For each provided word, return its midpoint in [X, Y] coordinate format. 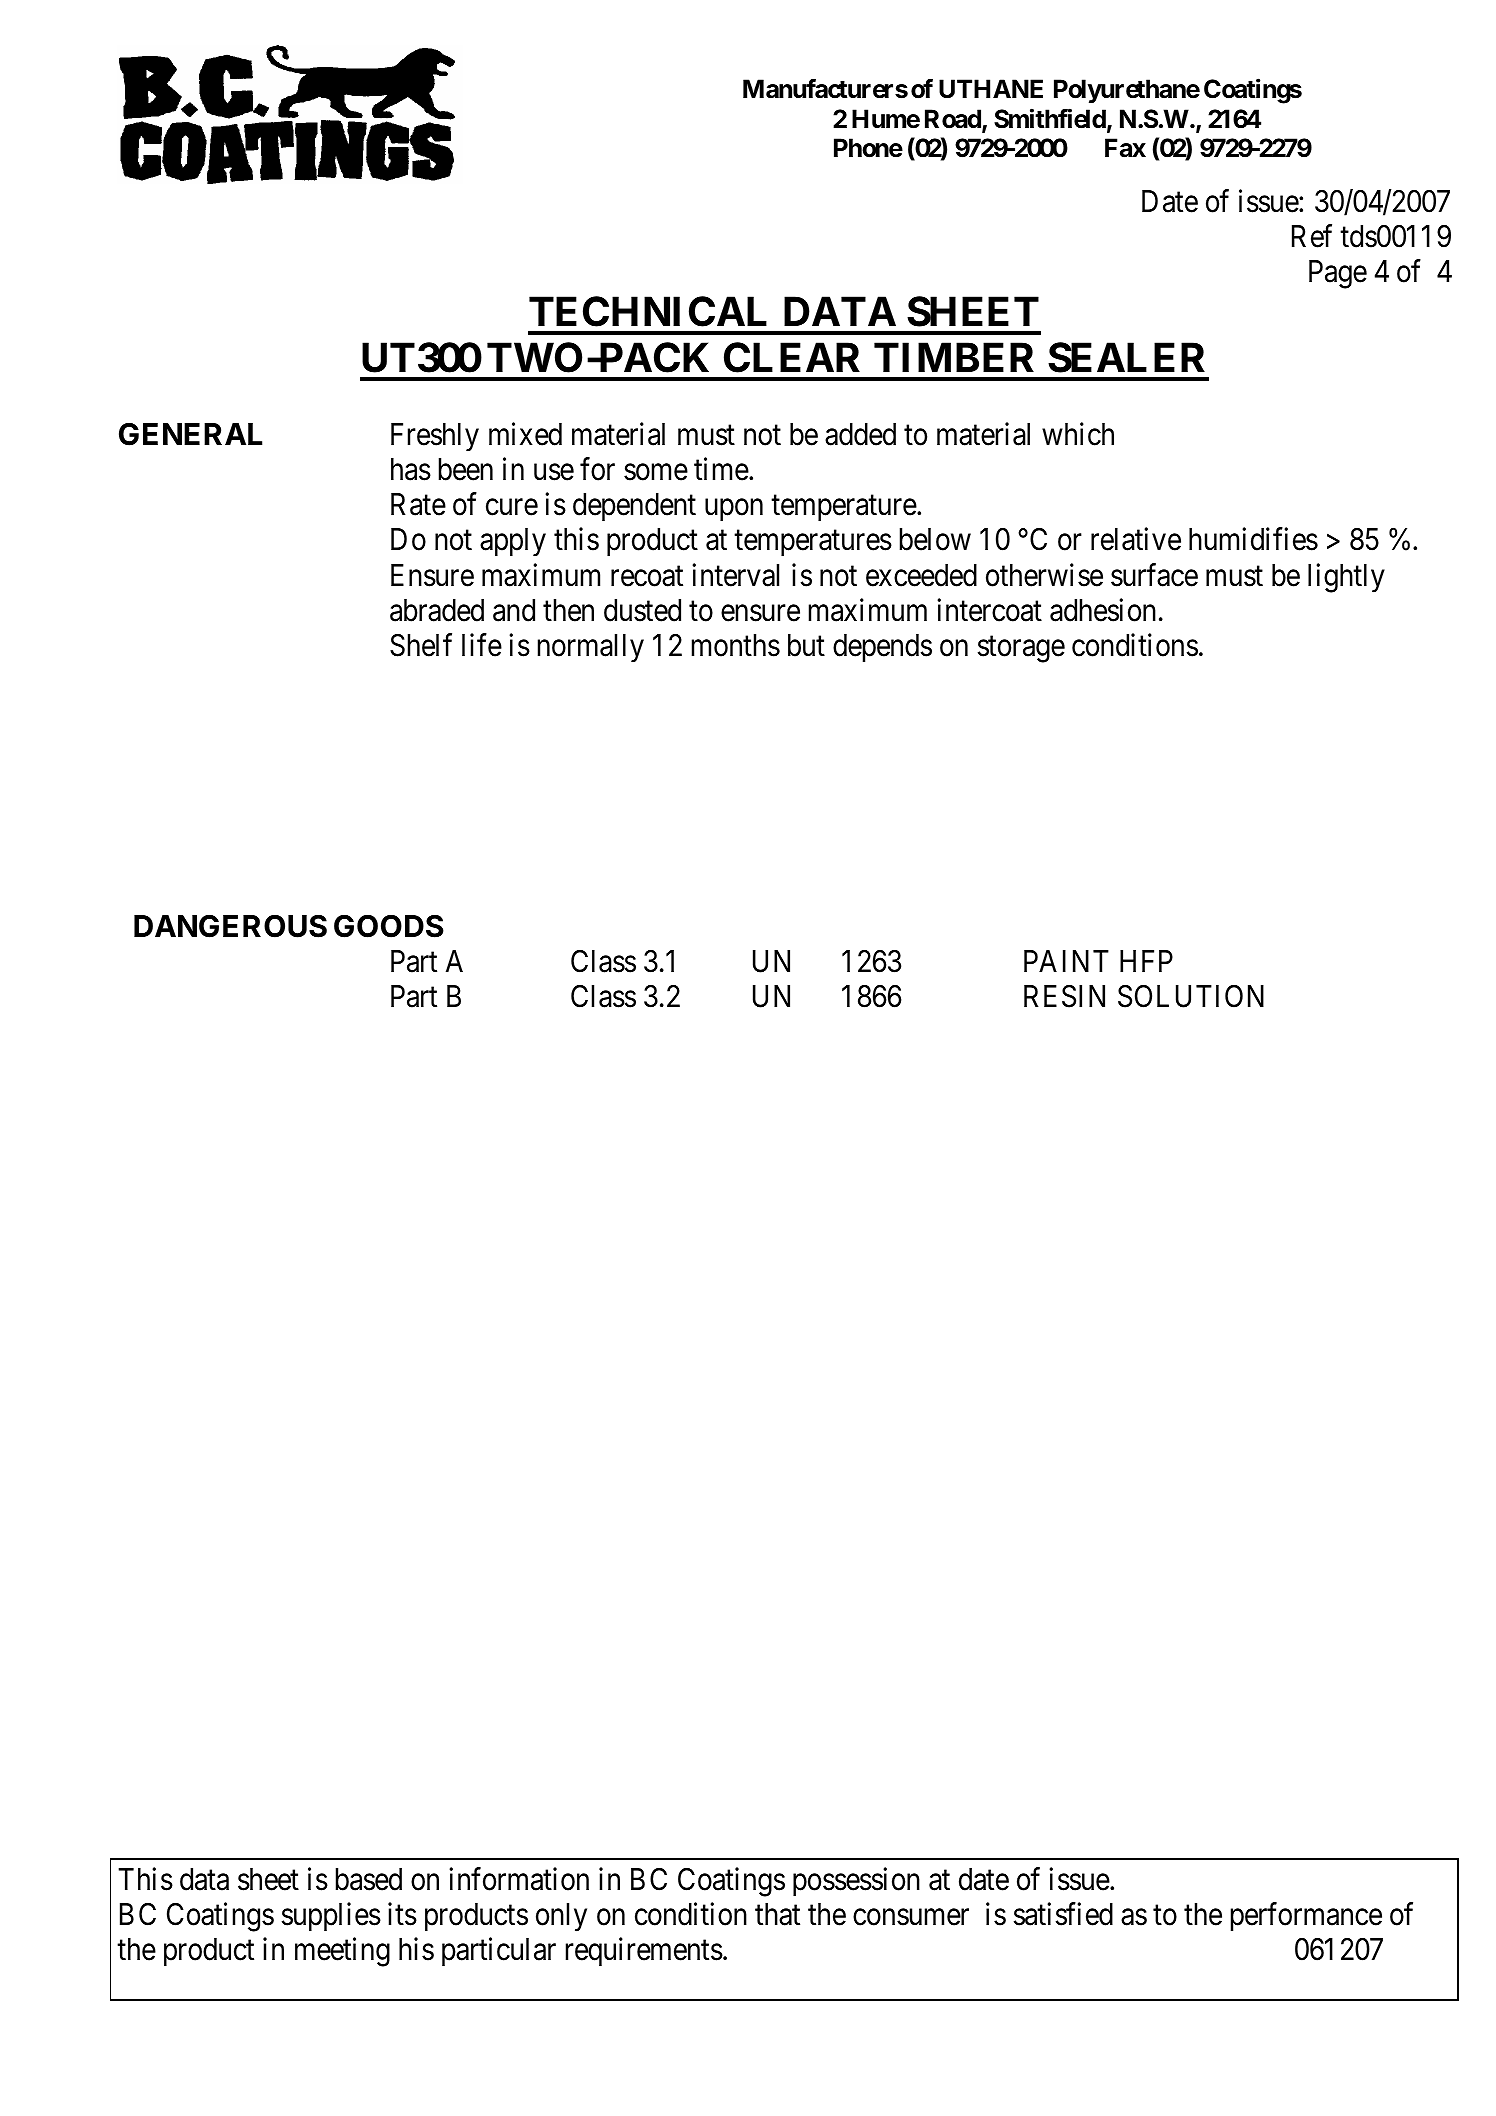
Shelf [421, 645]
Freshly [435, 437]
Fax [1125, 148]
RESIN [1064, 996]
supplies [331, 1916]
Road [954, 120]
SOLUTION [1191, 996]
